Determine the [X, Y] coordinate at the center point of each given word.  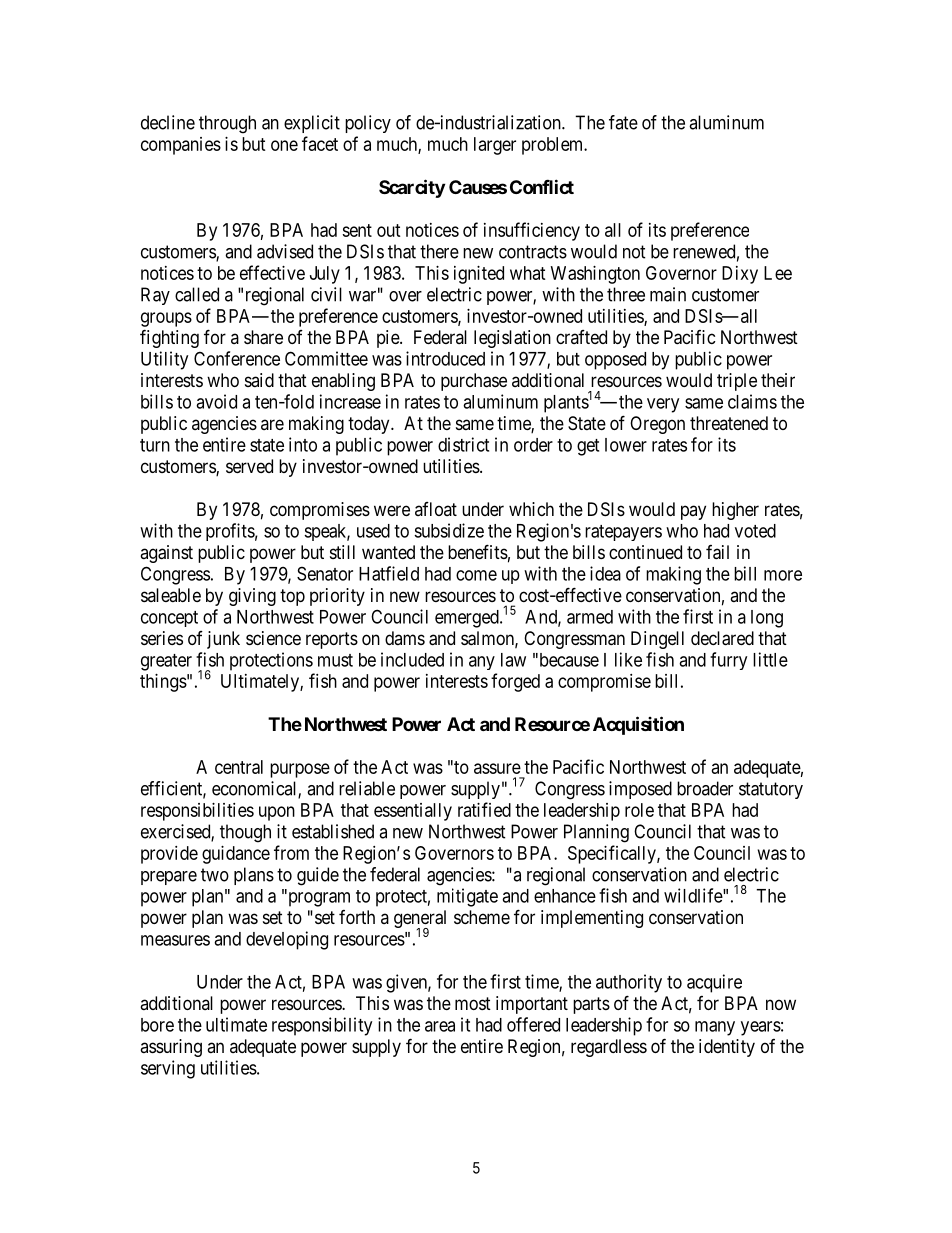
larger [495, 146]
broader [705, 788]
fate [623, 122]
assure [497, 768]
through [227, 124]
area [440, 1026]
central [239, 767]
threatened [729, 423]
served [249, 466]
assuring [171, 1048]
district [463, 444]
